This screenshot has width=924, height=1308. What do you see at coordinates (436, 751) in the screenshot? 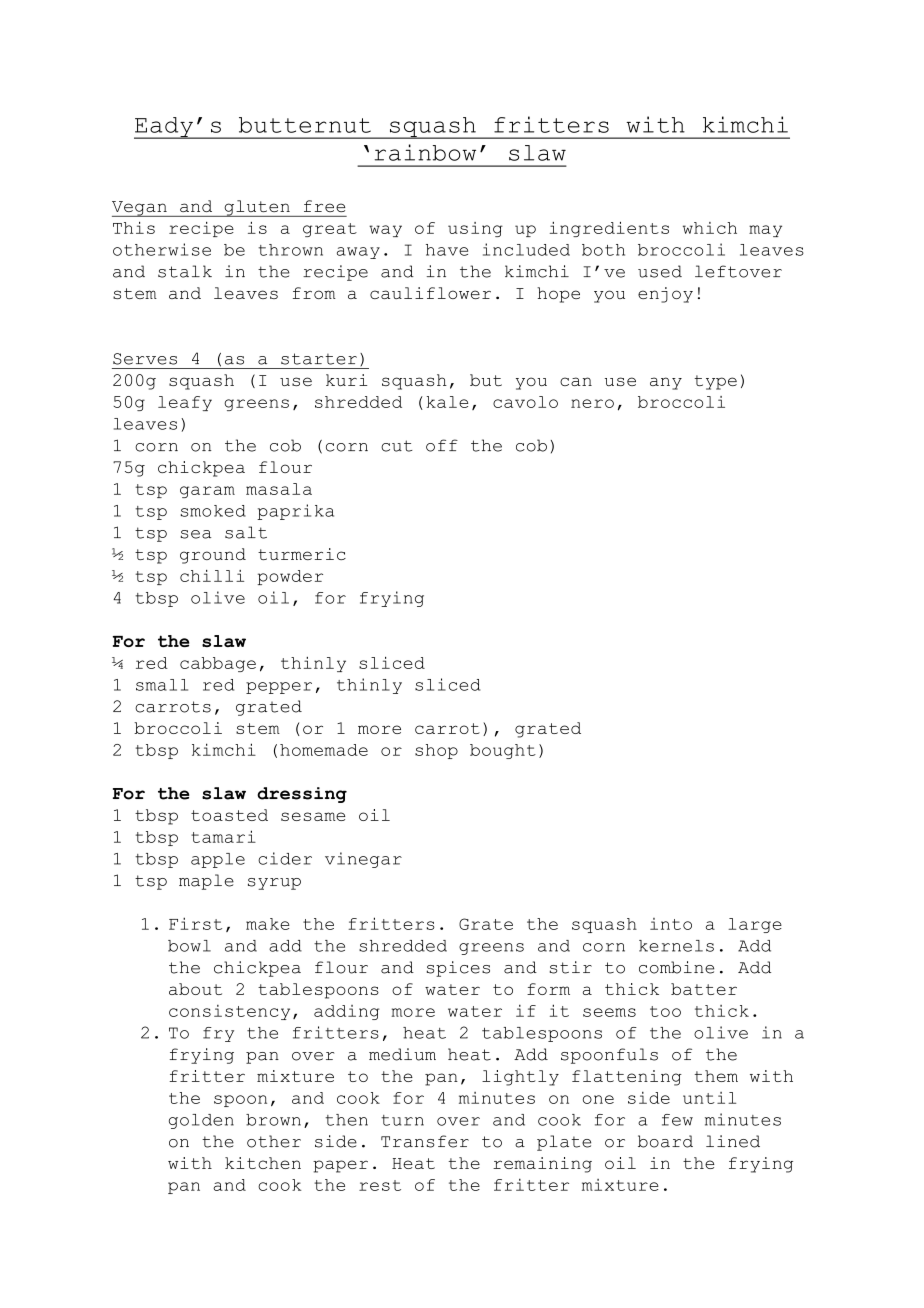
I see `shop` at bounding box center [436, 751].
